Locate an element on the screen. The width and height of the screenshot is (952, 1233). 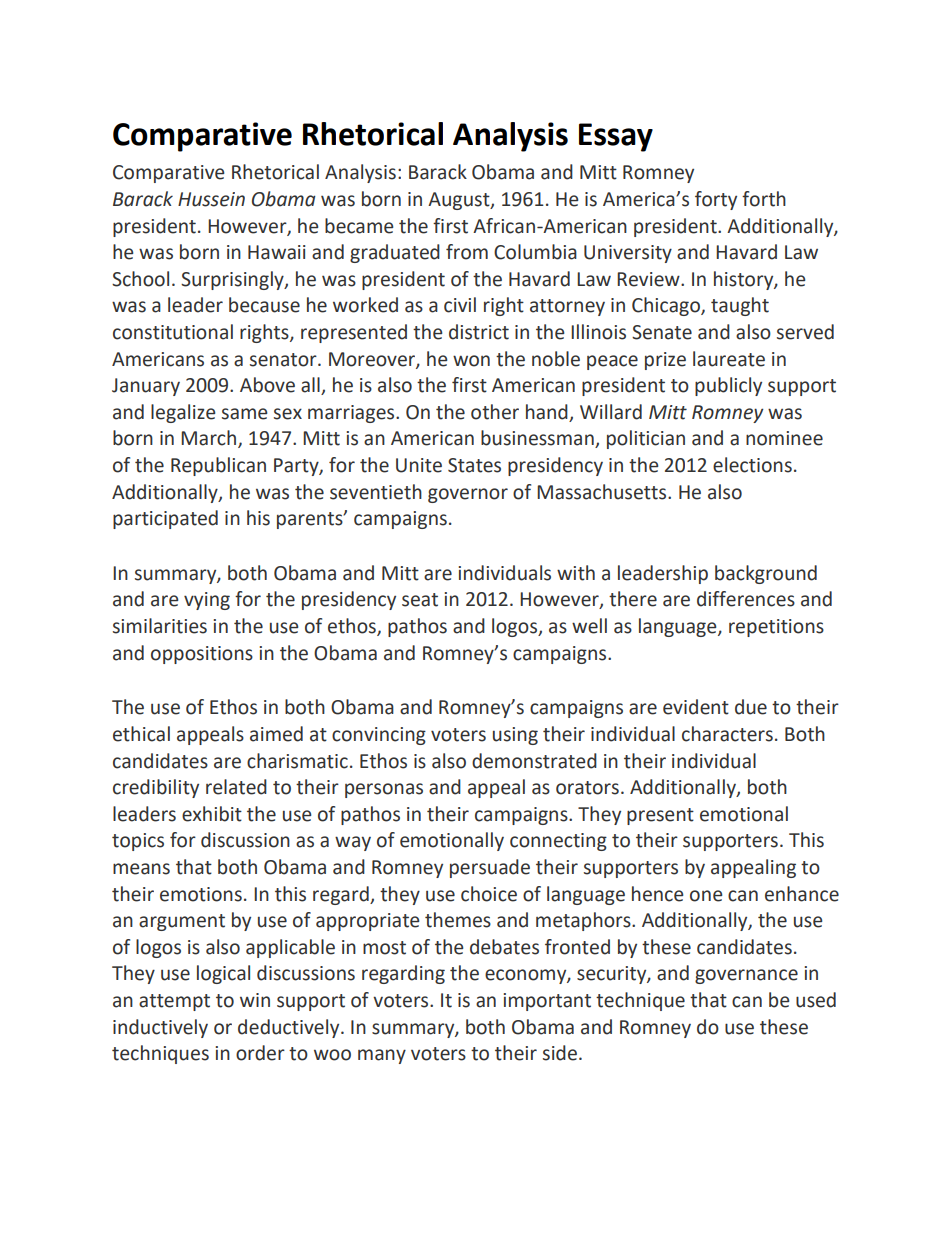
persuade is located at coordinates (490, 868).
